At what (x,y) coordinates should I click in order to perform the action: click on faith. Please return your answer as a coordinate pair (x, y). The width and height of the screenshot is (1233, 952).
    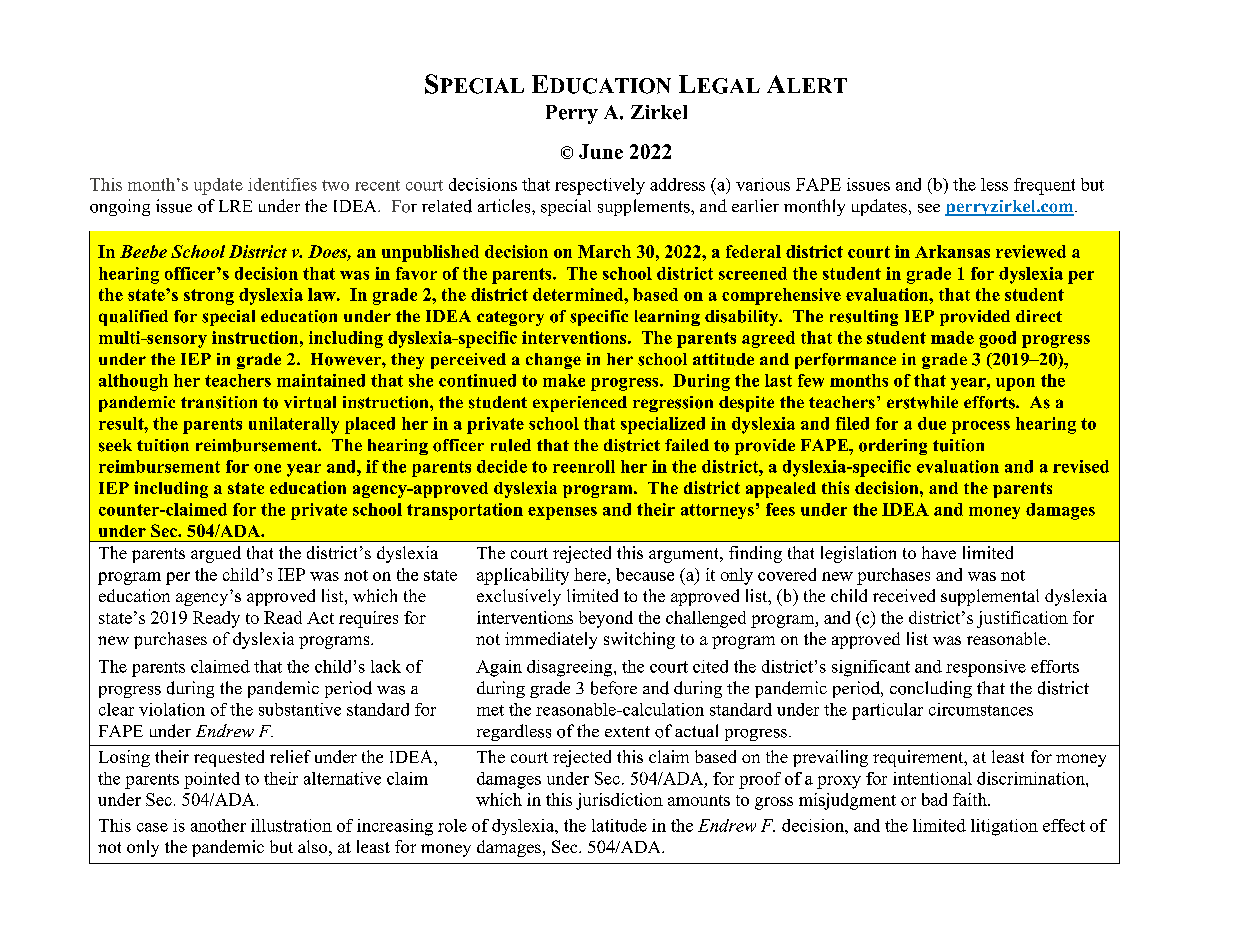
    Looking at the image, I should click on (971, 799).
